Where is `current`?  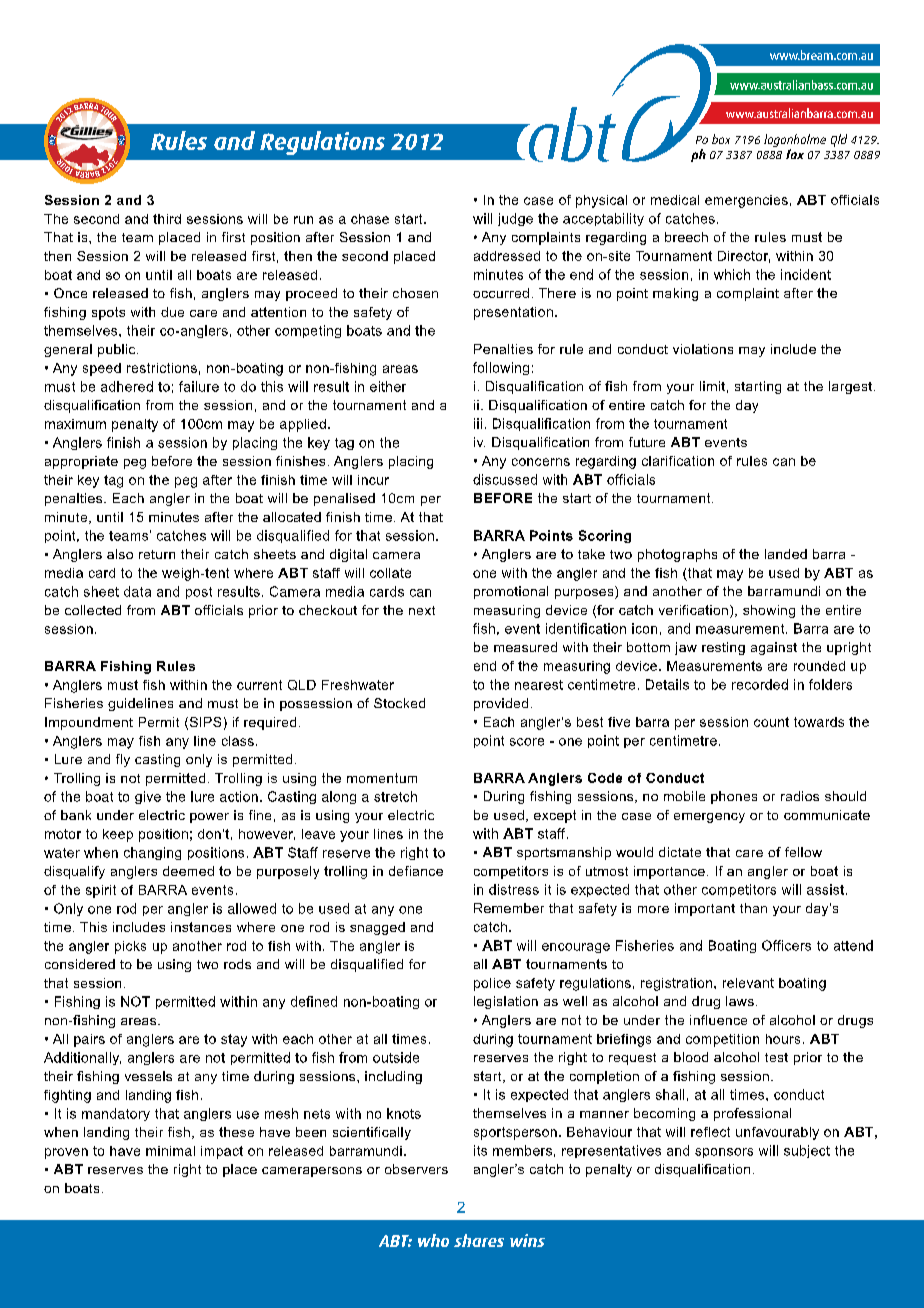
current is located at coordinates (259, 685).
